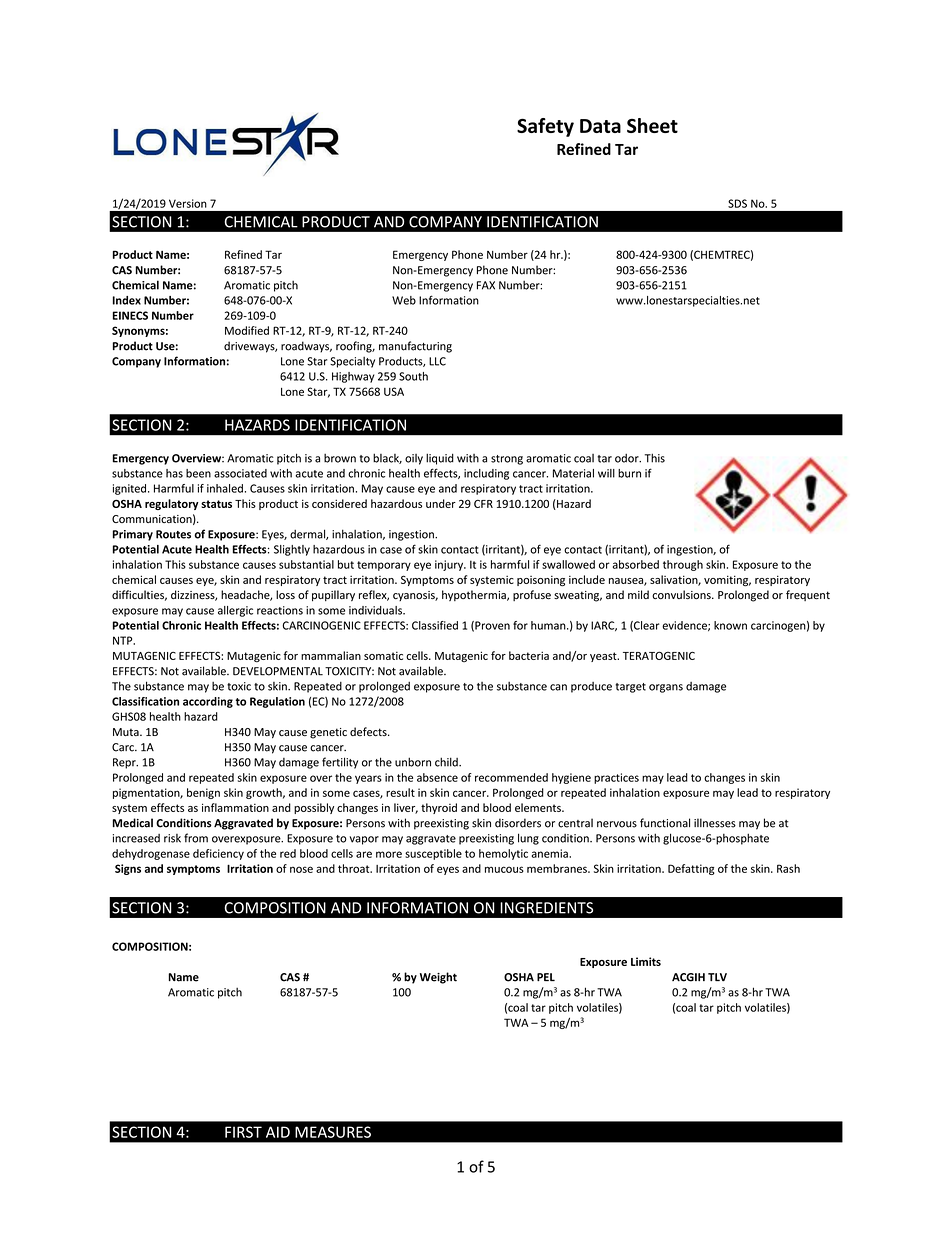  What do you see at coordinates (235, 611) in the screenshot?
I see `allergic` at bounding box center [235, 611].
